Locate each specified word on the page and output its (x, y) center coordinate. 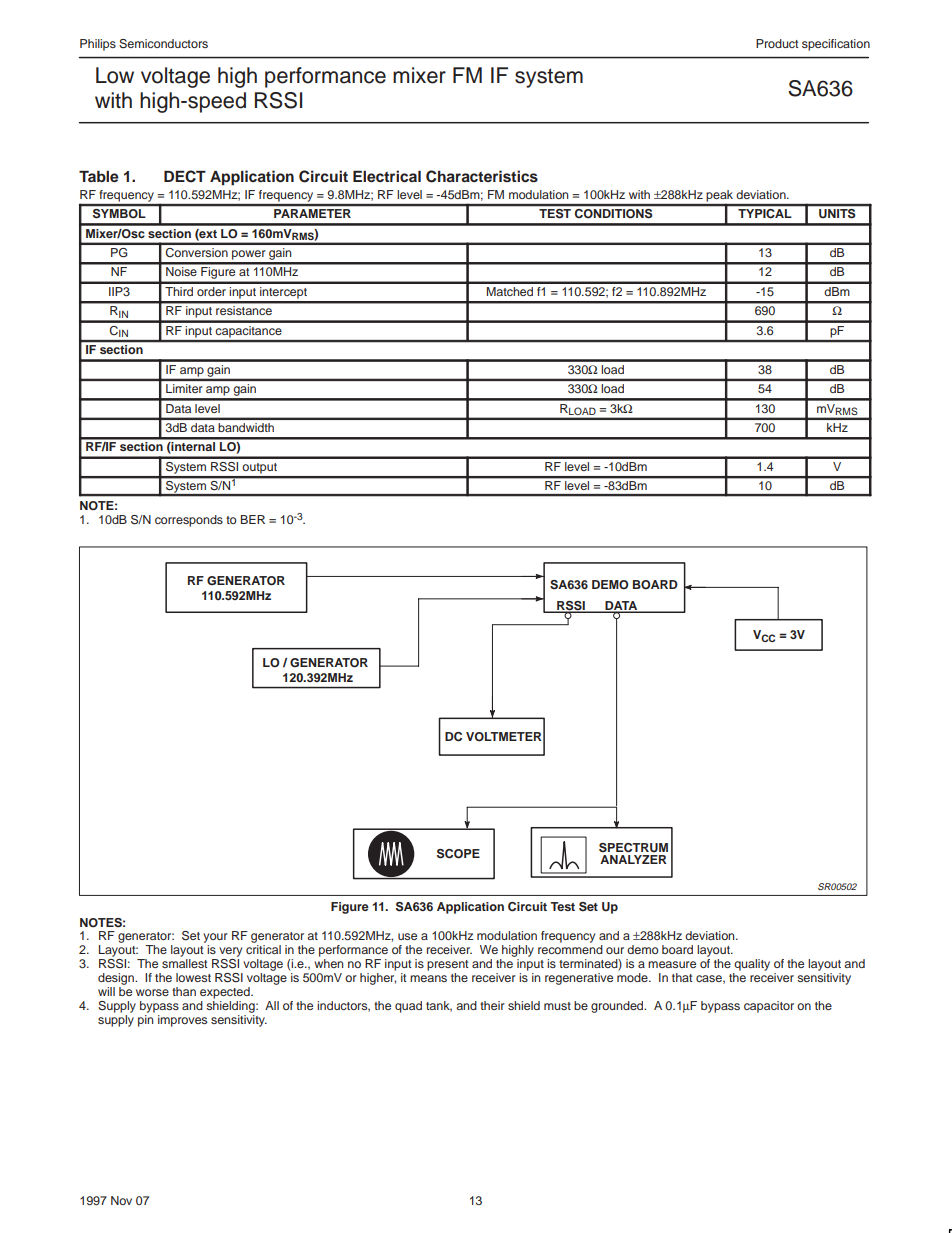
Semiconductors (163, 44)
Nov (121, 1200)
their (492, 1005)
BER (253, 519)
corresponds (189, 521)
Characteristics (482, 176)
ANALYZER (633, 859)
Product (777, 43)
